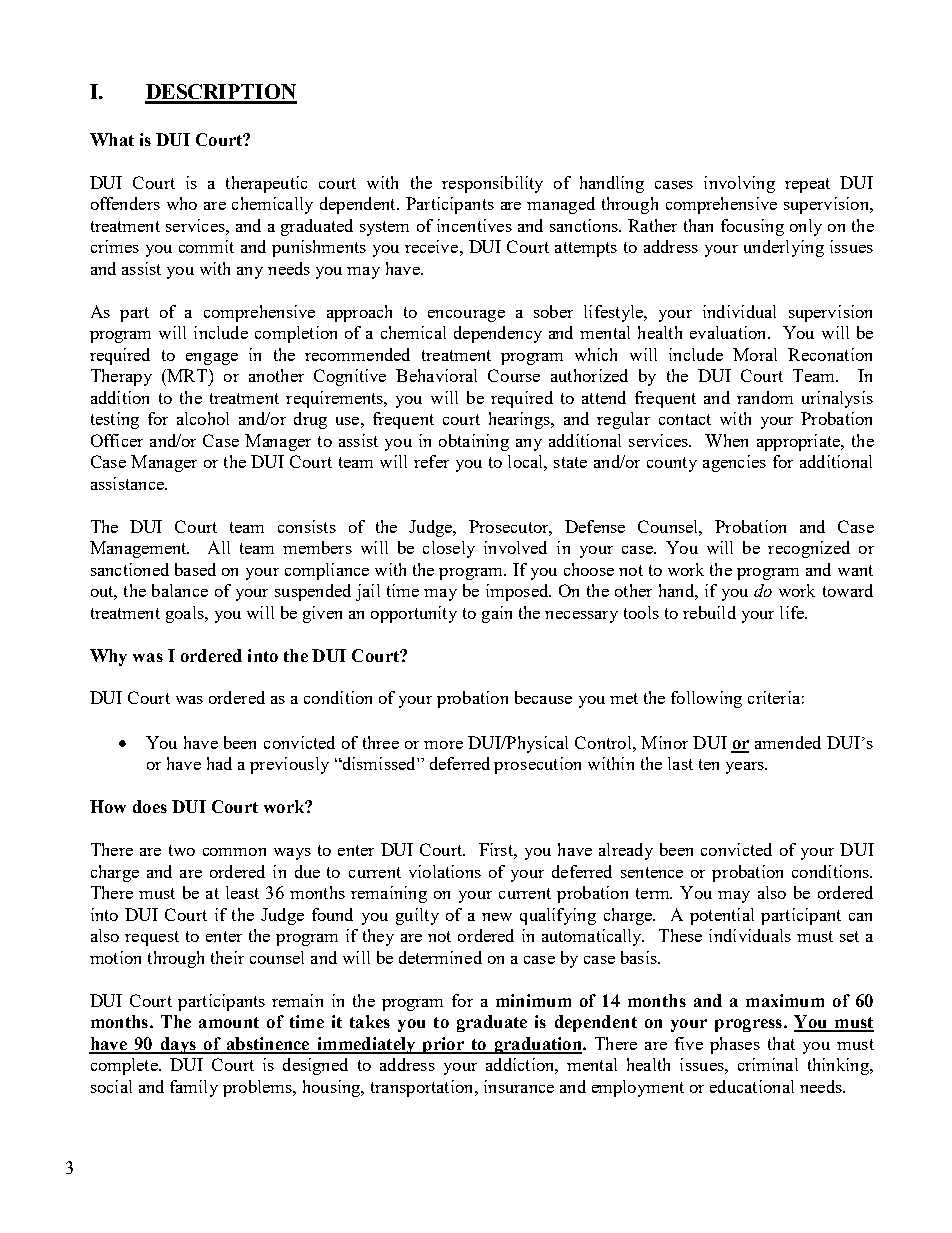 The height and width of the screenshot is (1233, 952). Describe the element at coordinates (443, 1045) in the screenshot. I see `prior` at that location.
